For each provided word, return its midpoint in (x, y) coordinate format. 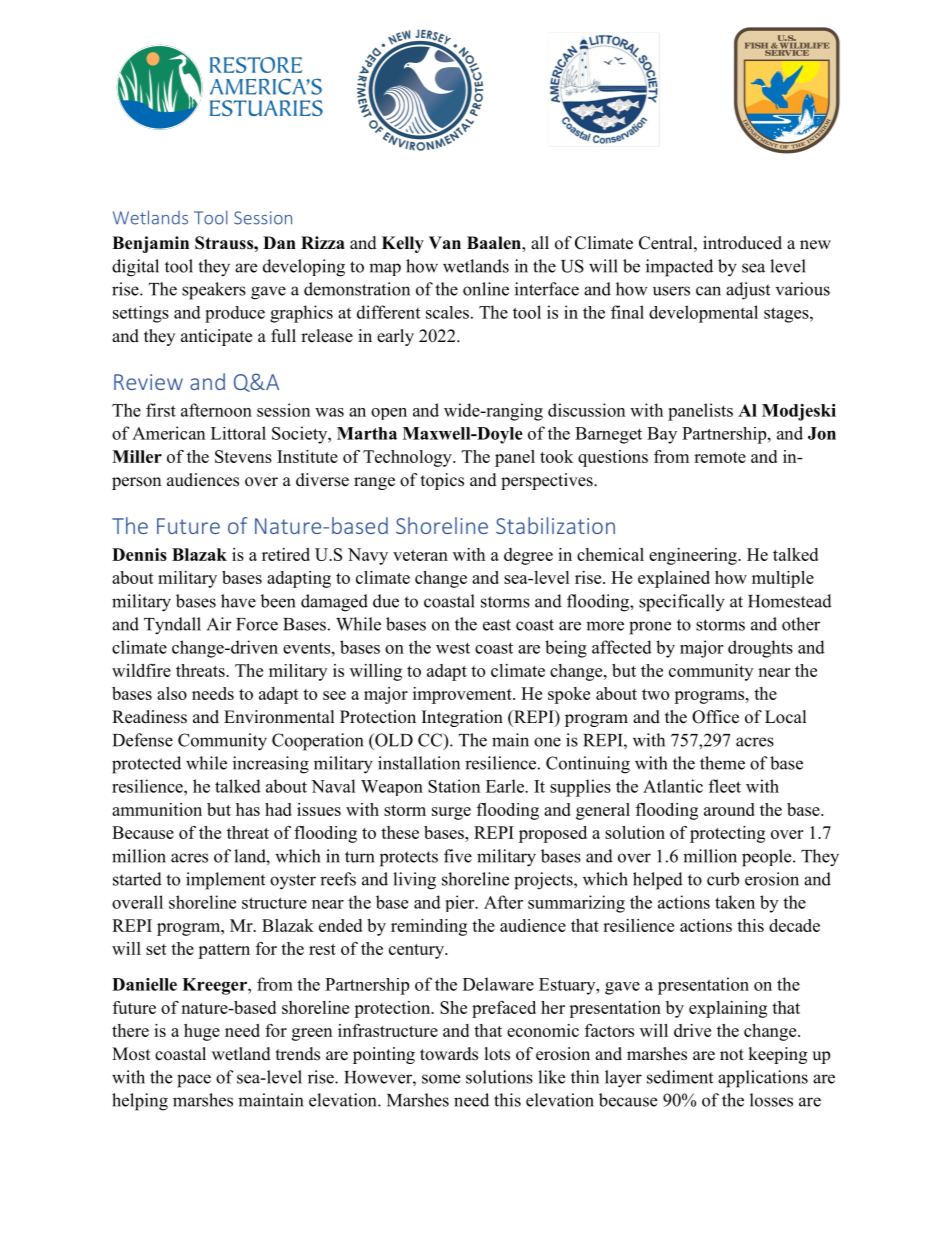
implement (225, 881)
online (486, 289)
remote (720, 457)
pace (194, 1081)
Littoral (238, 433)
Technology (408, 458)
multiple (783, 579)
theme (722, 763)
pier (461, 903)
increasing (271, 765)
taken (735, 902)
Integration (462, 718)
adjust (748, 291)
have (238, 601)
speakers (214, 291)
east (497, 625)
